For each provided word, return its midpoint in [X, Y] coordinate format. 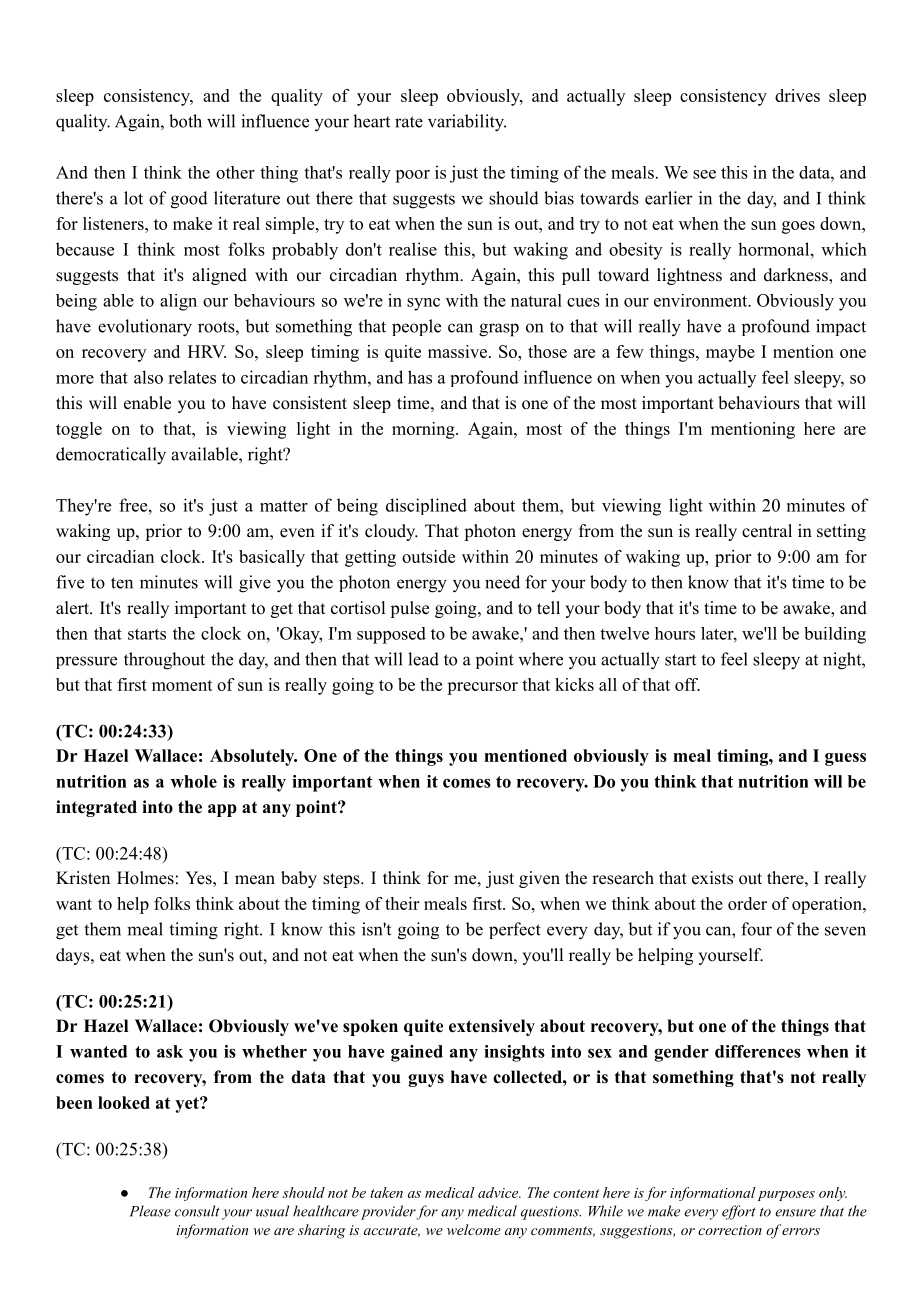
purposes [786, 1196]
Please [150, 1211]
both [185, 121]
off [687, 684]
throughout [164, 661]
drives [797, 95]
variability [467, 123]
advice [499, 1192]
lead [423, 659]
